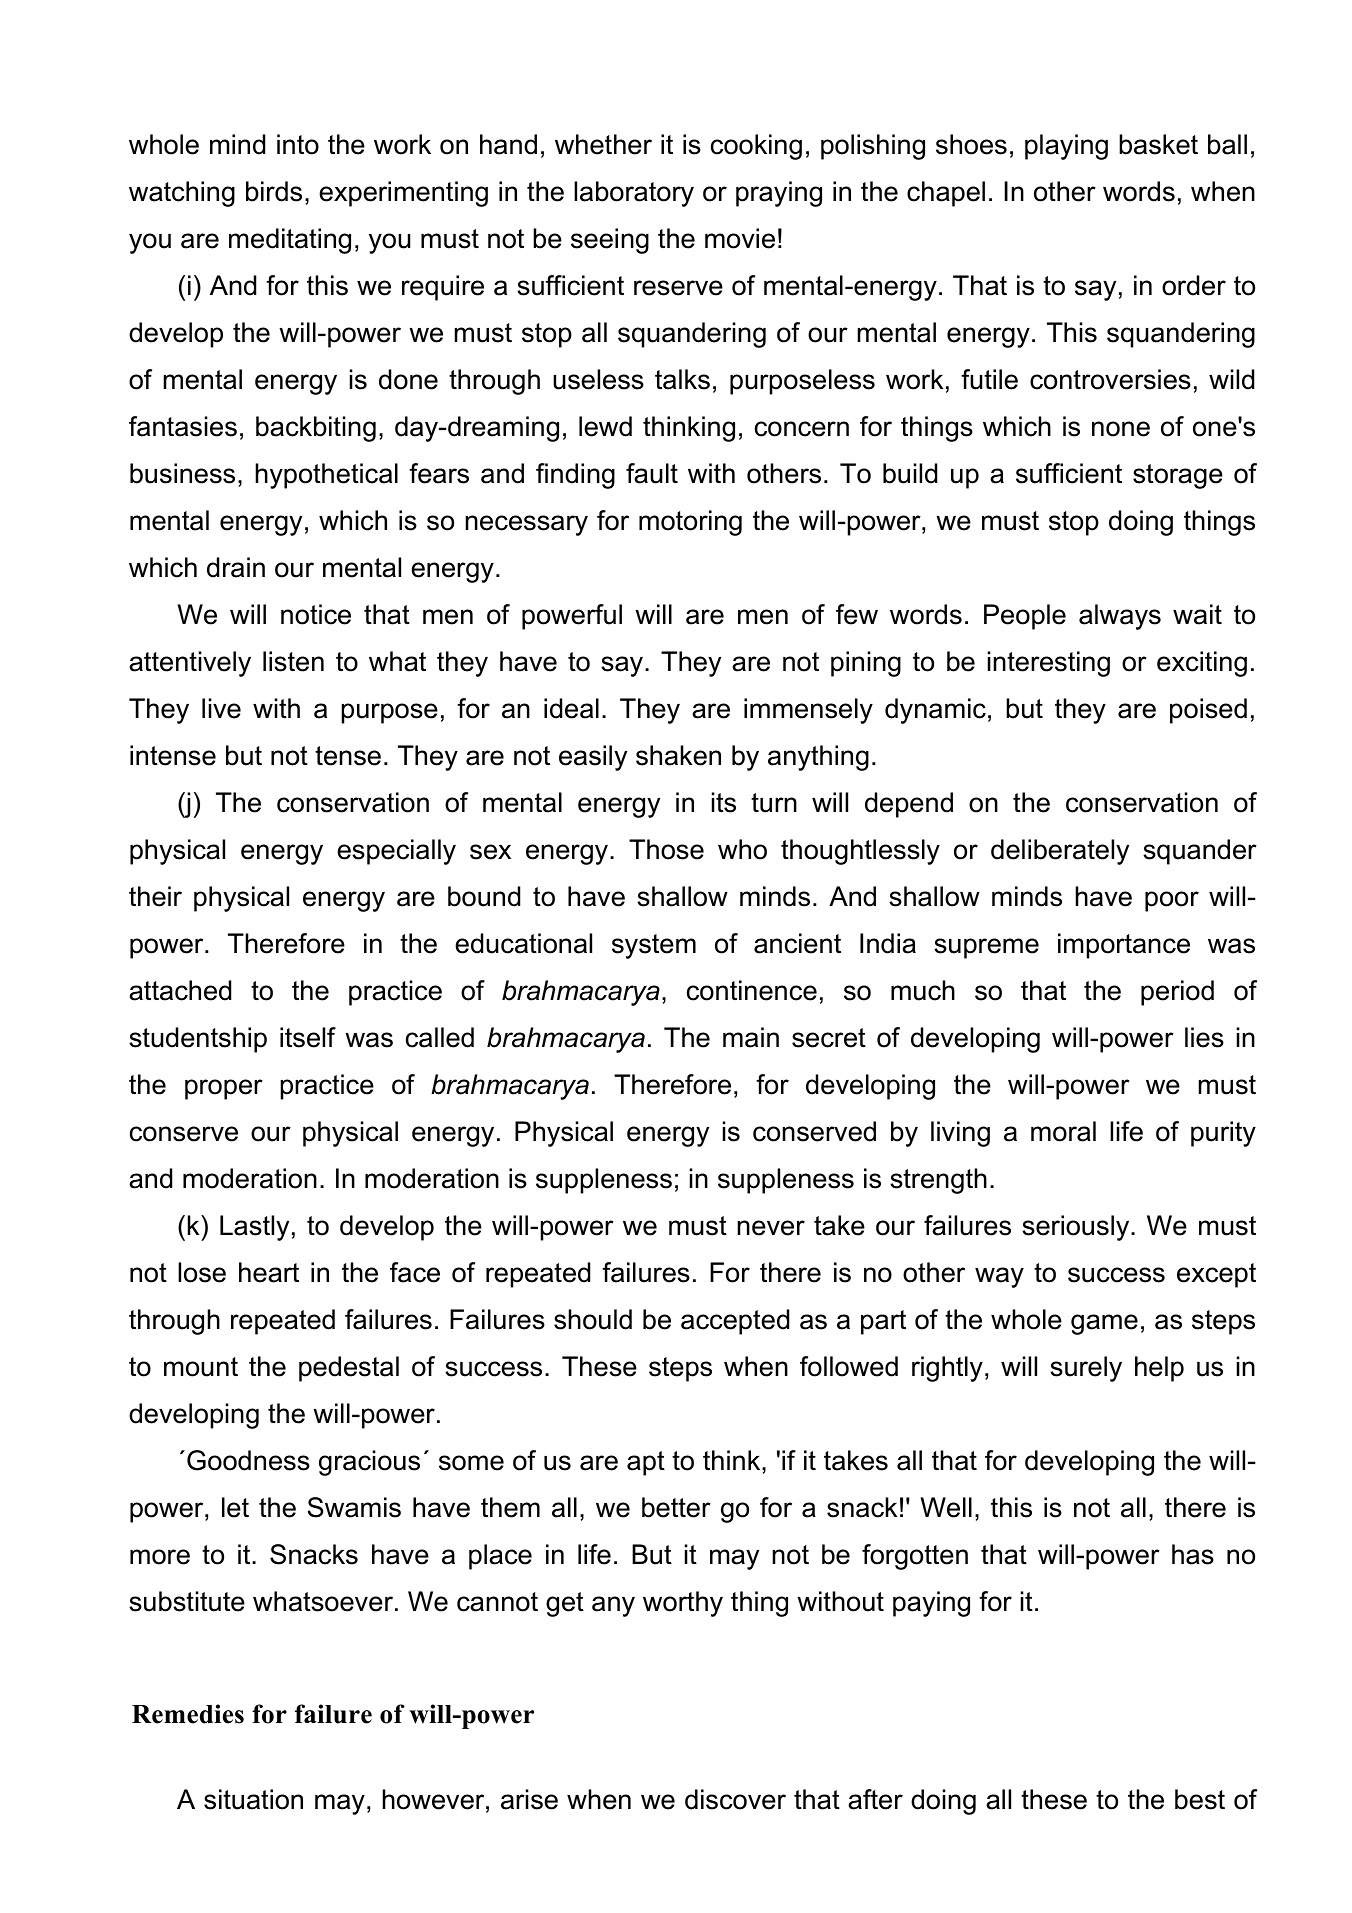 The width and height of the page is (1352, 1913). What do you see at coordinates (253, 1799) in the page?
I see `situation` at bounding box center [253, 1799].
